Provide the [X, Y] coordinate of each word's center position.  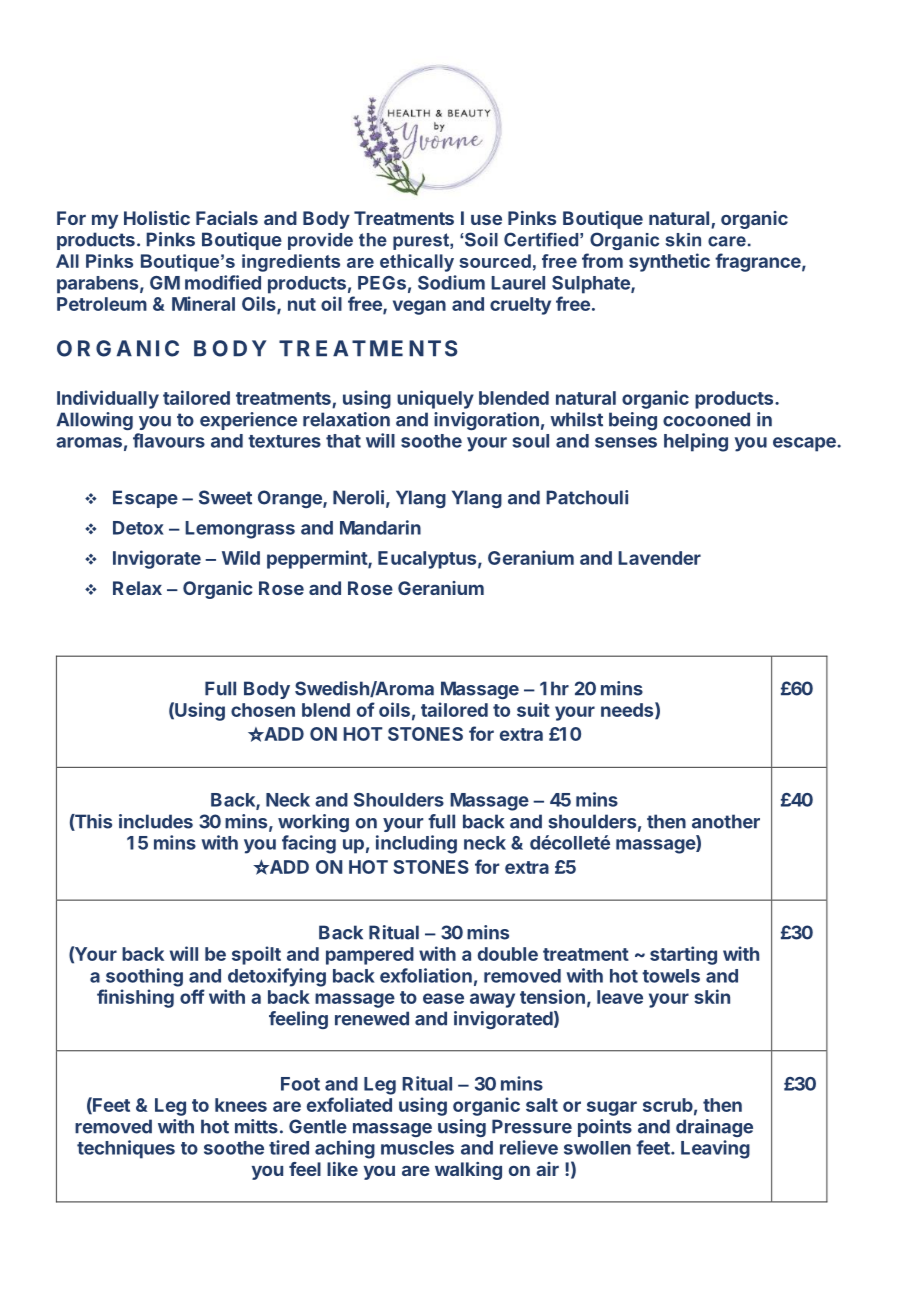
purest [422, 241]
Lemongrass [240, 530]
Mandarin [380, 527]
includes [156, 821]
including [416, 844]
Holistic [157, 218]
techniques [126, 1149]
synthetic [669, 262]
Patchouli [587, 497]
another [726, 821]
